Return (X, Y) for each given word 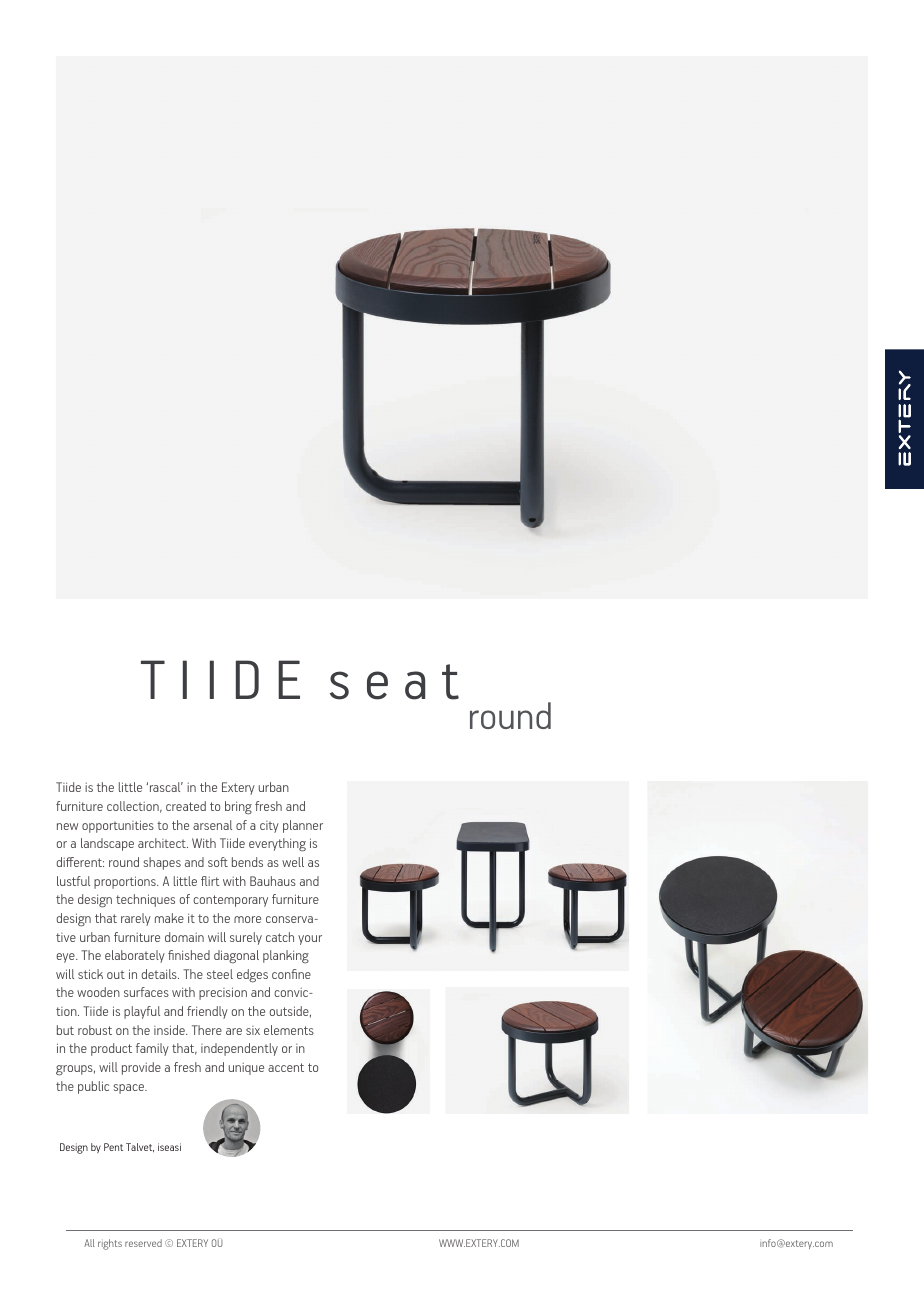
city (269, 827)
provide (141, 1068)
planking (286, 957)
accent (286, 1067)
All (89, 1243)
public (93, 1087)
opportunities (118, 826)
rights (110, 1244)
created (186, 806)
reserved (143, 1243)
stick (90, 974)
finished (189, 955)
